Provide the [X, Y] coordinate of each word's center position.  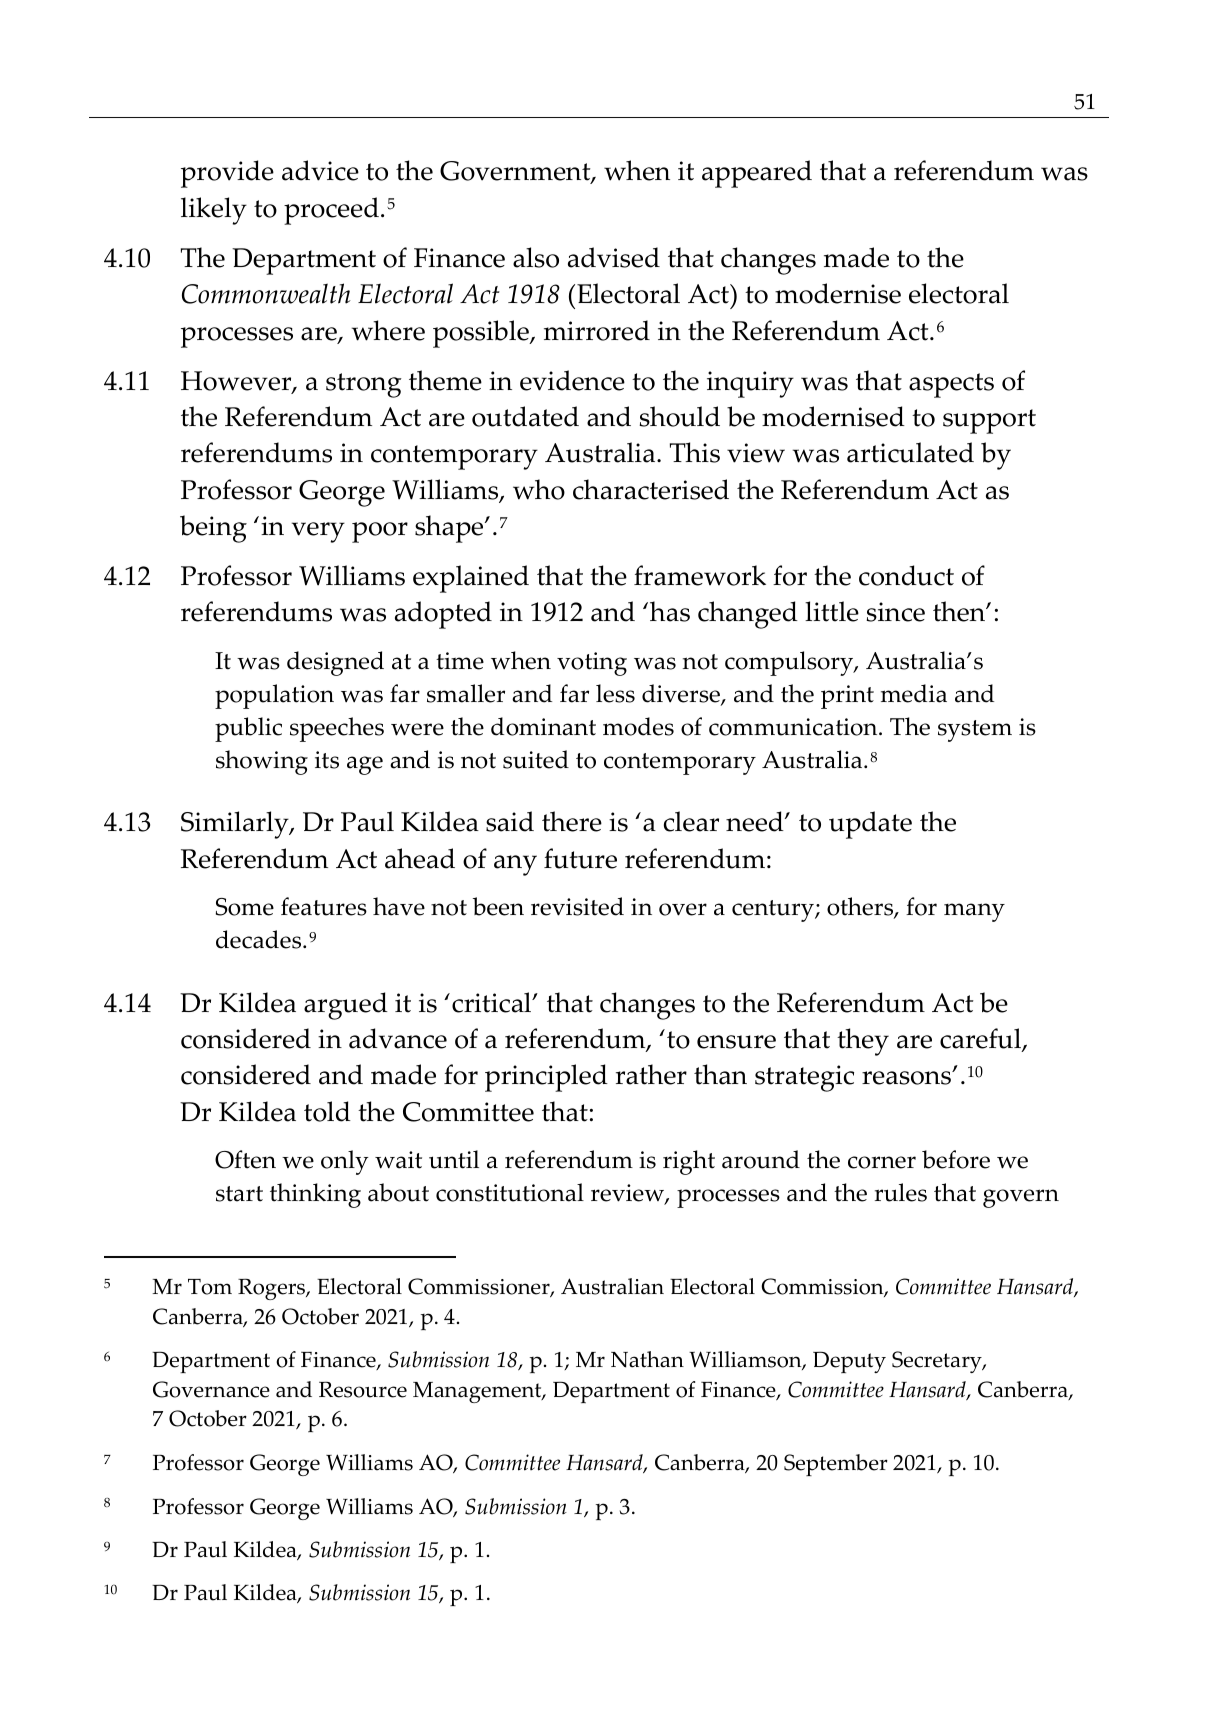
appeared [757, 174]
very [318, 532]
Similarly [236, 825]
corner [882, 1162]
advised [614, 257]
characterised [651, 489]
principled [546, 1078]
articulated [910, 452]
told [327, 1111]
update [870, 825]
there [572, 821]
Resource [363, 1389]
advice [320, 170]
